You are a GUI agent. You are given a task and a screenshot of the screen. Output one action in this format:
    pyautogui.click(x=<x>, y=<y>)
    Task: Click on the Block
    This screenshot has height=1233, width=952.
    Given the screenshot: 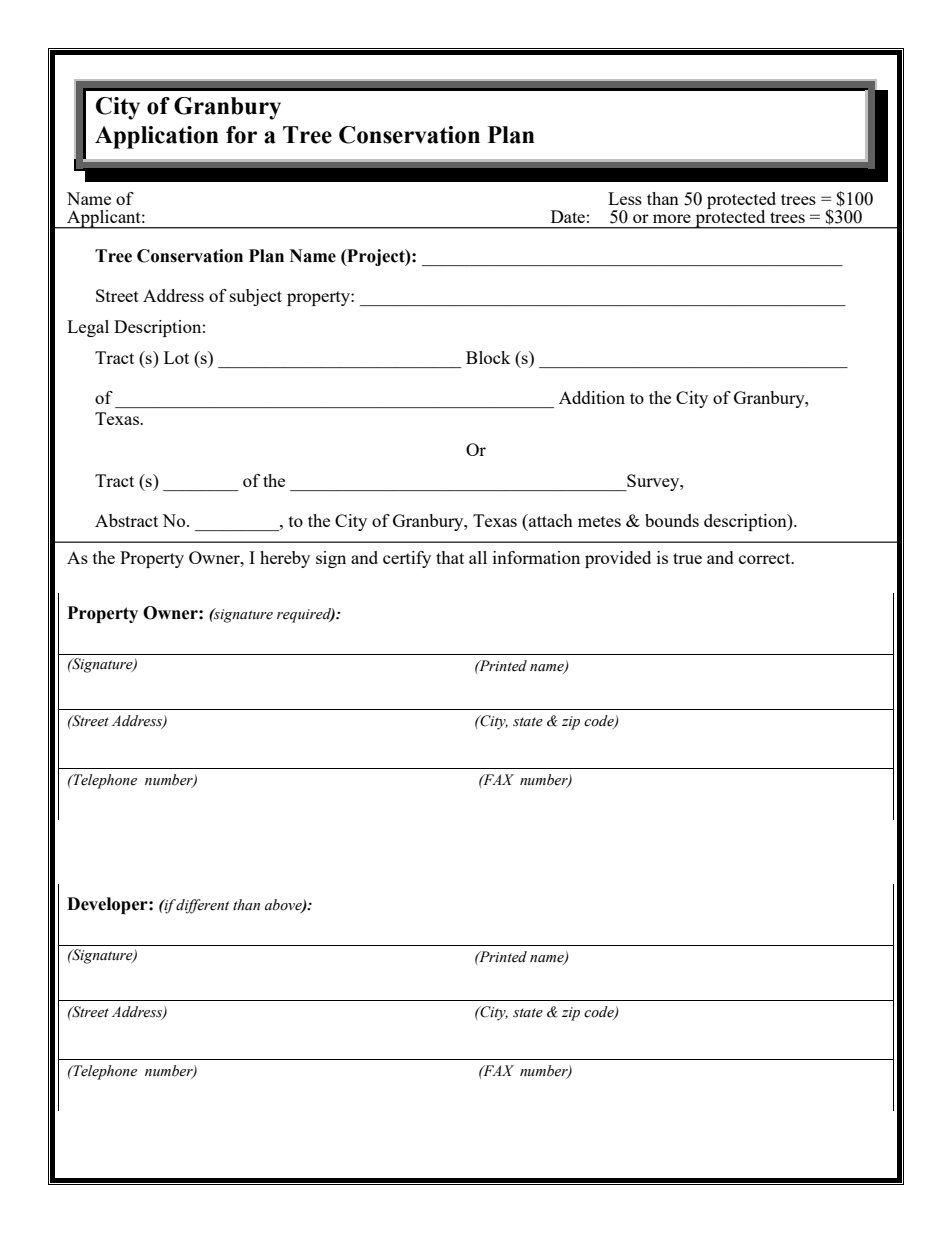 What is the action you would take?
    pyautogui.click(x=488, y=357)
